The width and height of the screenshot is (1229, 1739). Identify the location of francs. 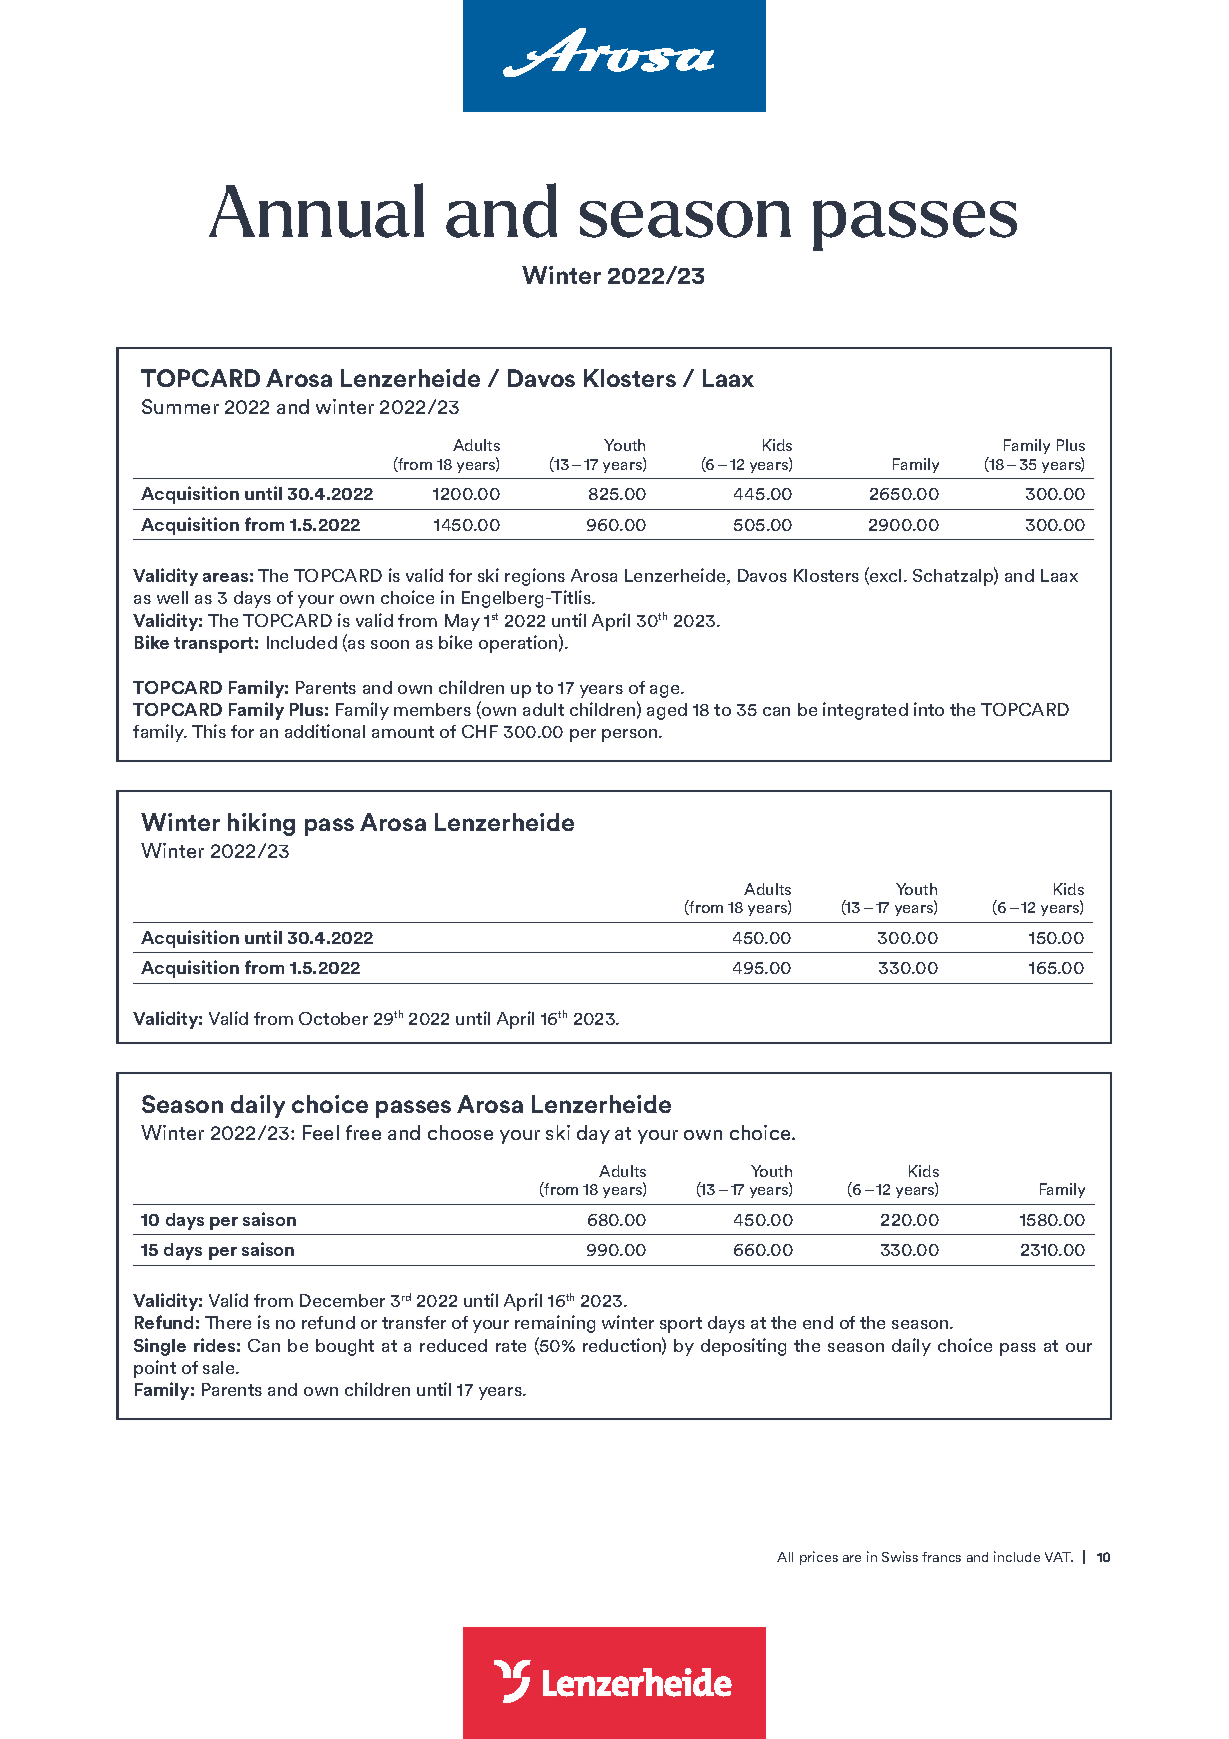
(941, 1557).
